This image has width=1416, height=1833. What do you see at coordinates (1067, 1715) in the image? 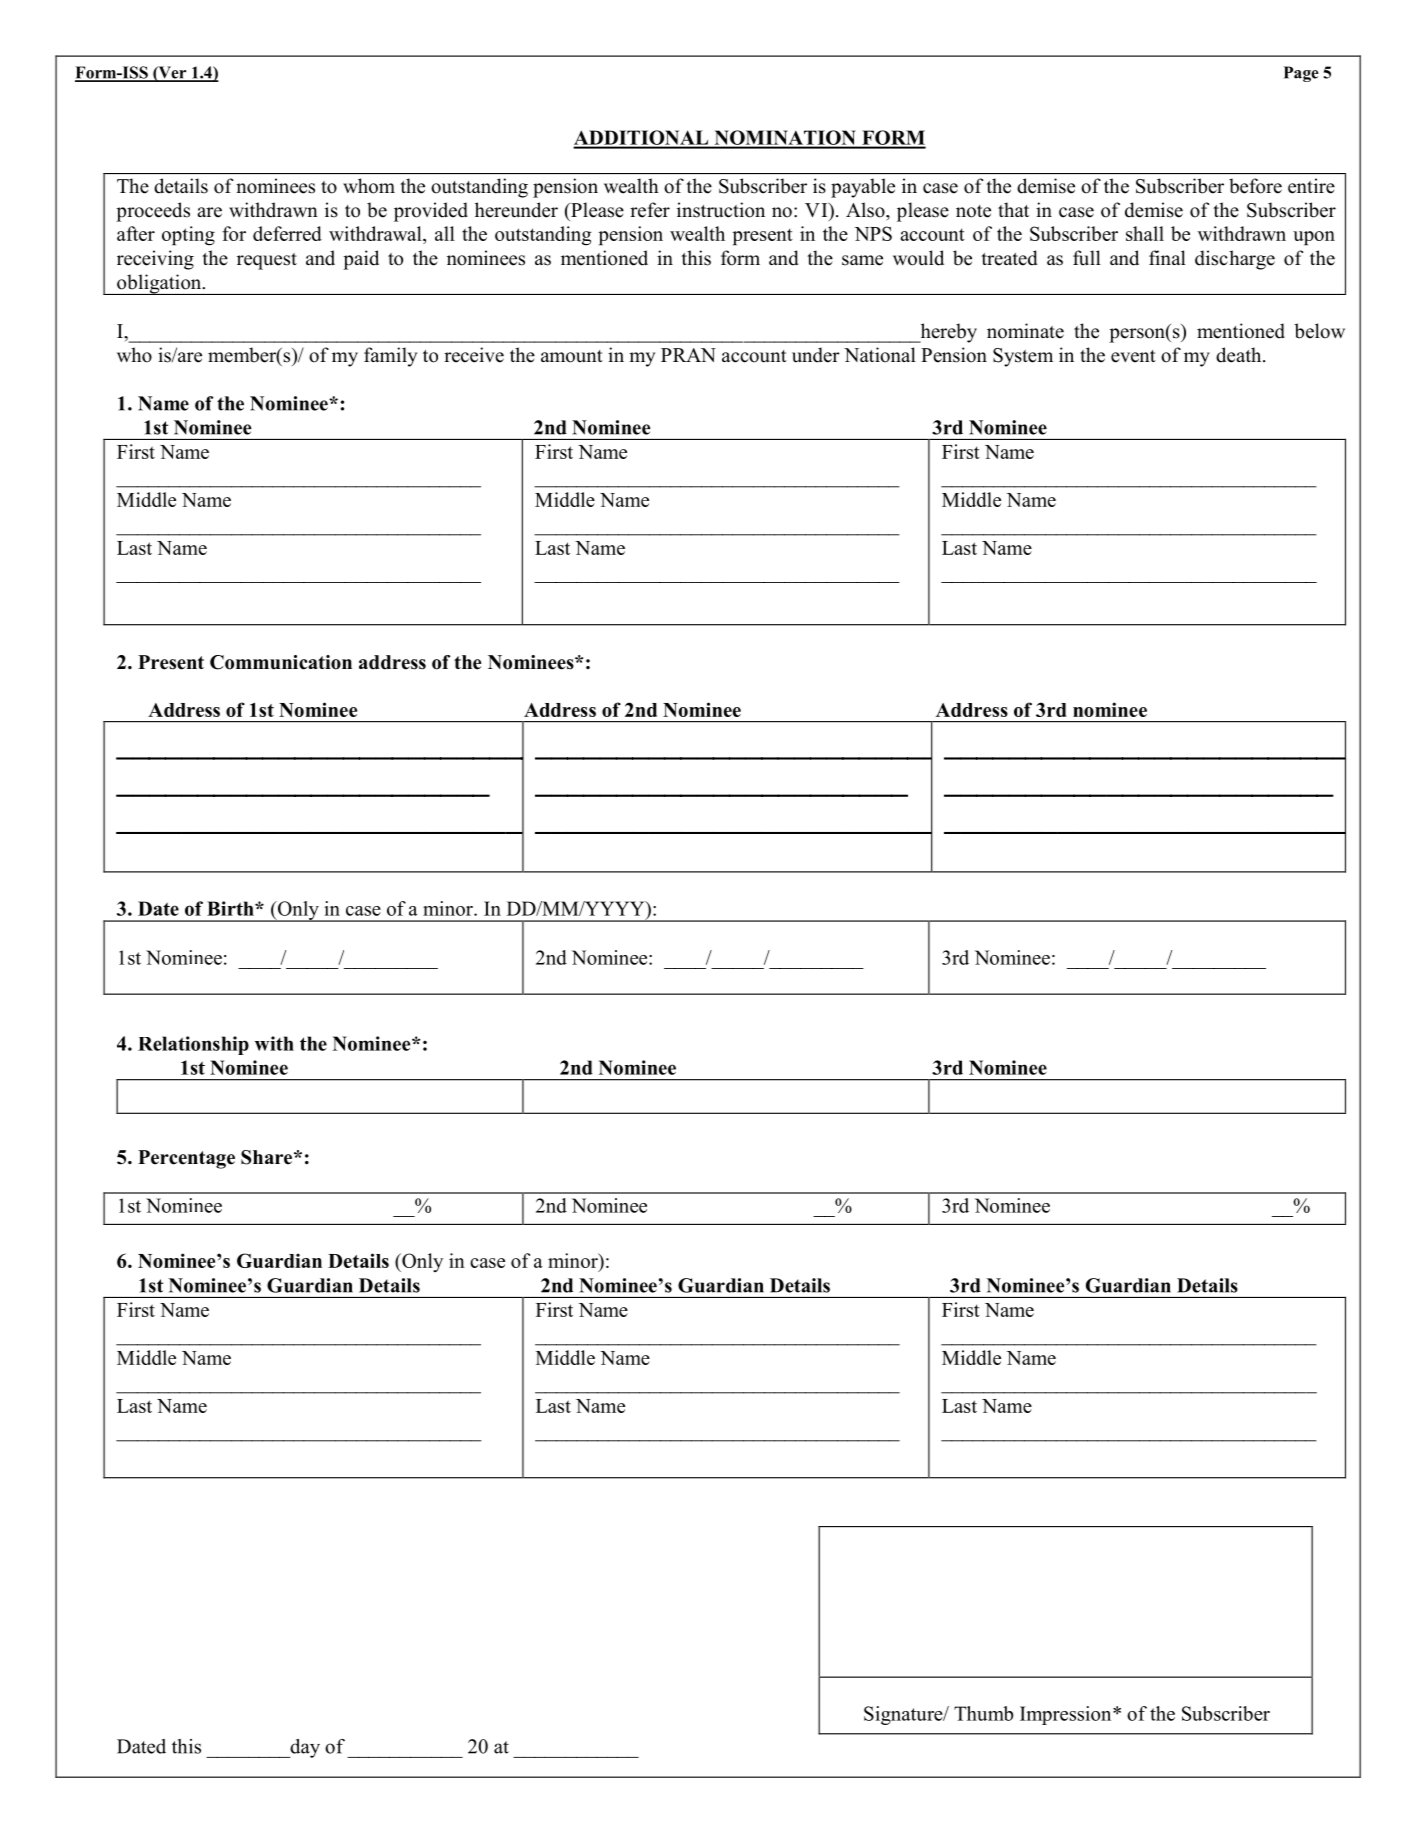
I see `Impression` at bounding box center [1067, 1715].
